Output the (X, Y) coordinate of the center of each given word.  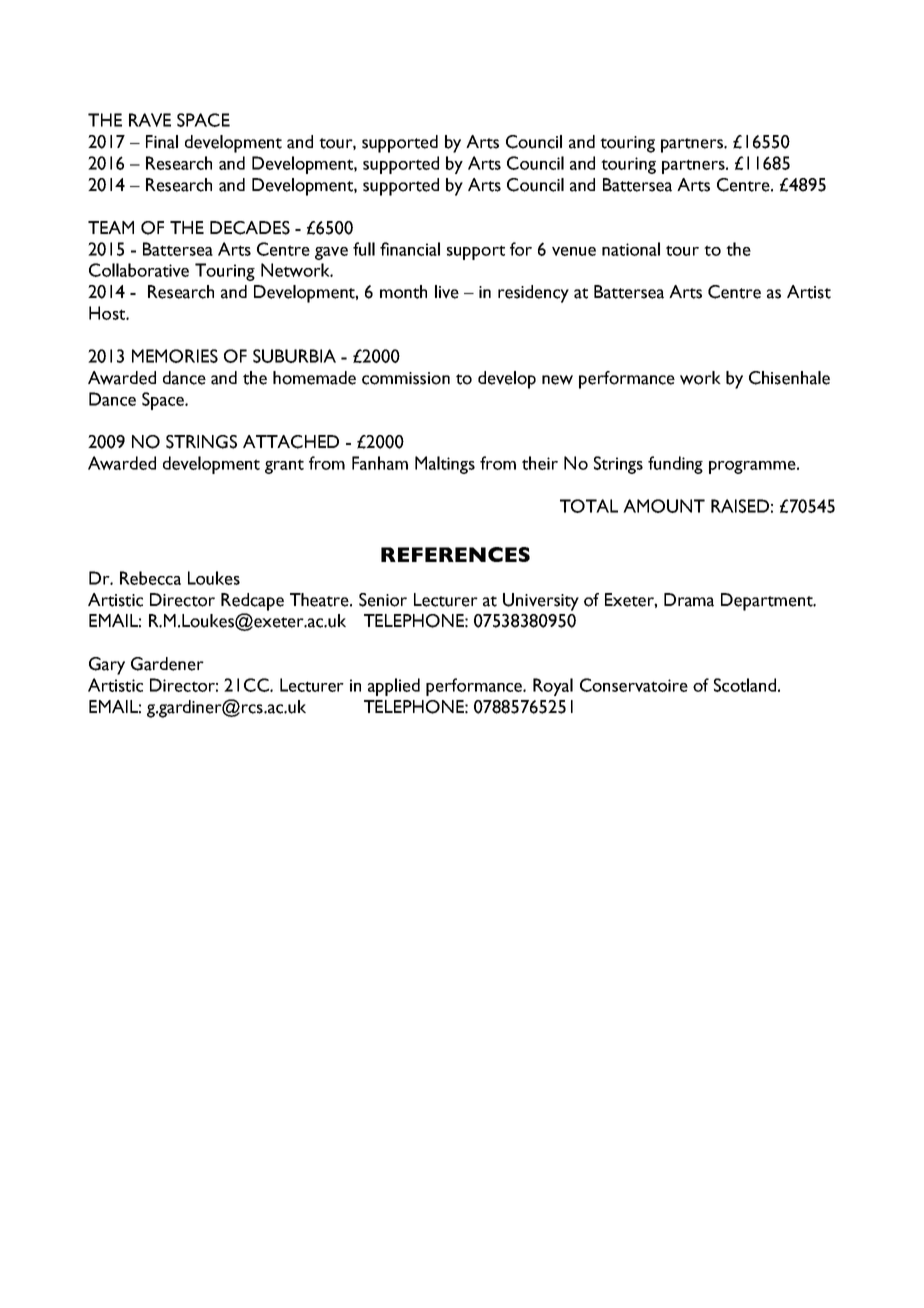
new (557, 380)
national (631, 249)
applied (394, 687)
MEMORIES (175, 356)
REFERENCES (455, 554)
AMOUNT (664, 506)
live (447, 292)
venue (574, 251)
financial (410, 249)
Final (162, 142)
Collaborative (139, 270)
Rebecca (150, 578)
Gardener (167, 664)
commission (406, 378)
